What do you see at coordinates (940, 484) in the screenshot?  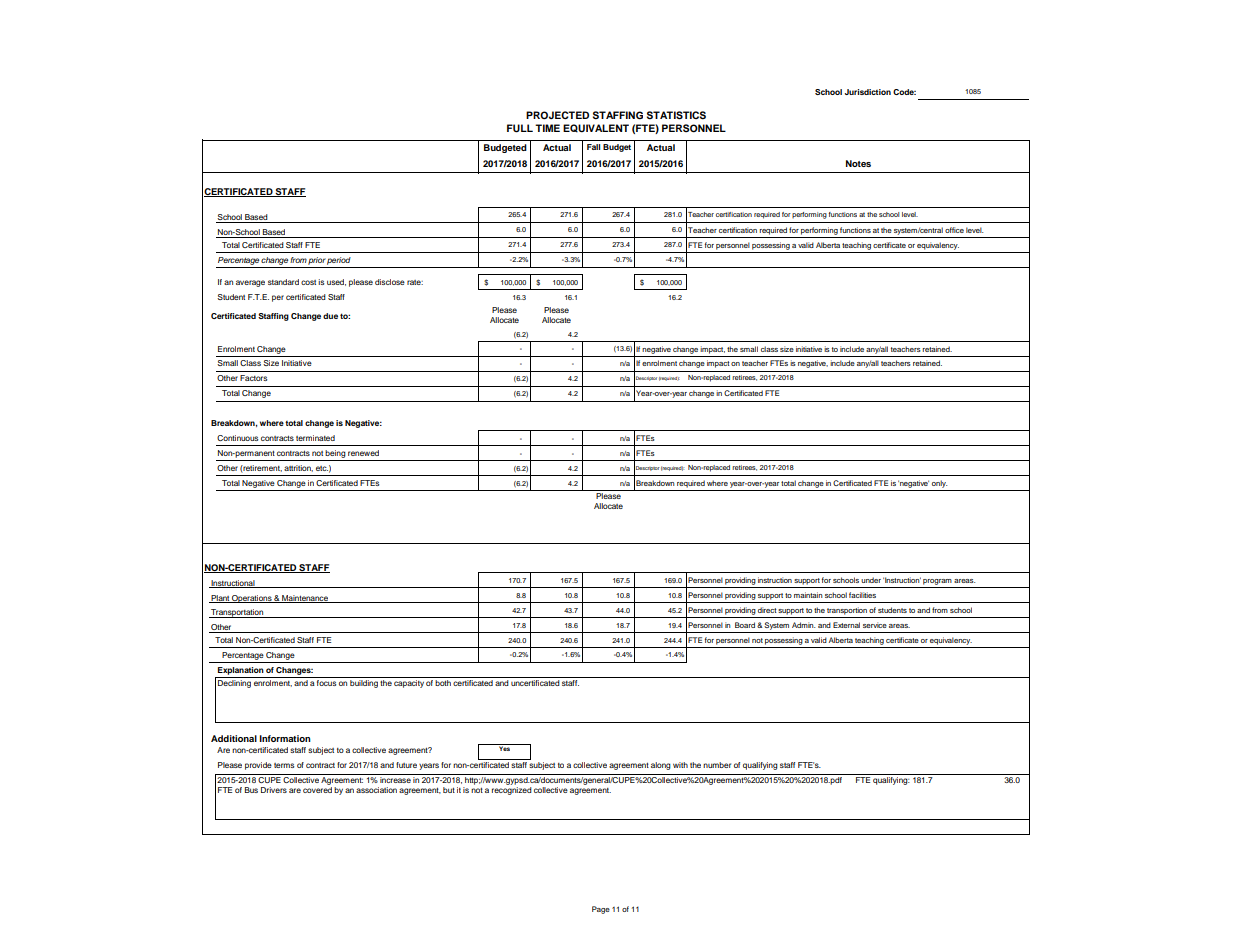 I see `only` at bounding box center [940, 484].
